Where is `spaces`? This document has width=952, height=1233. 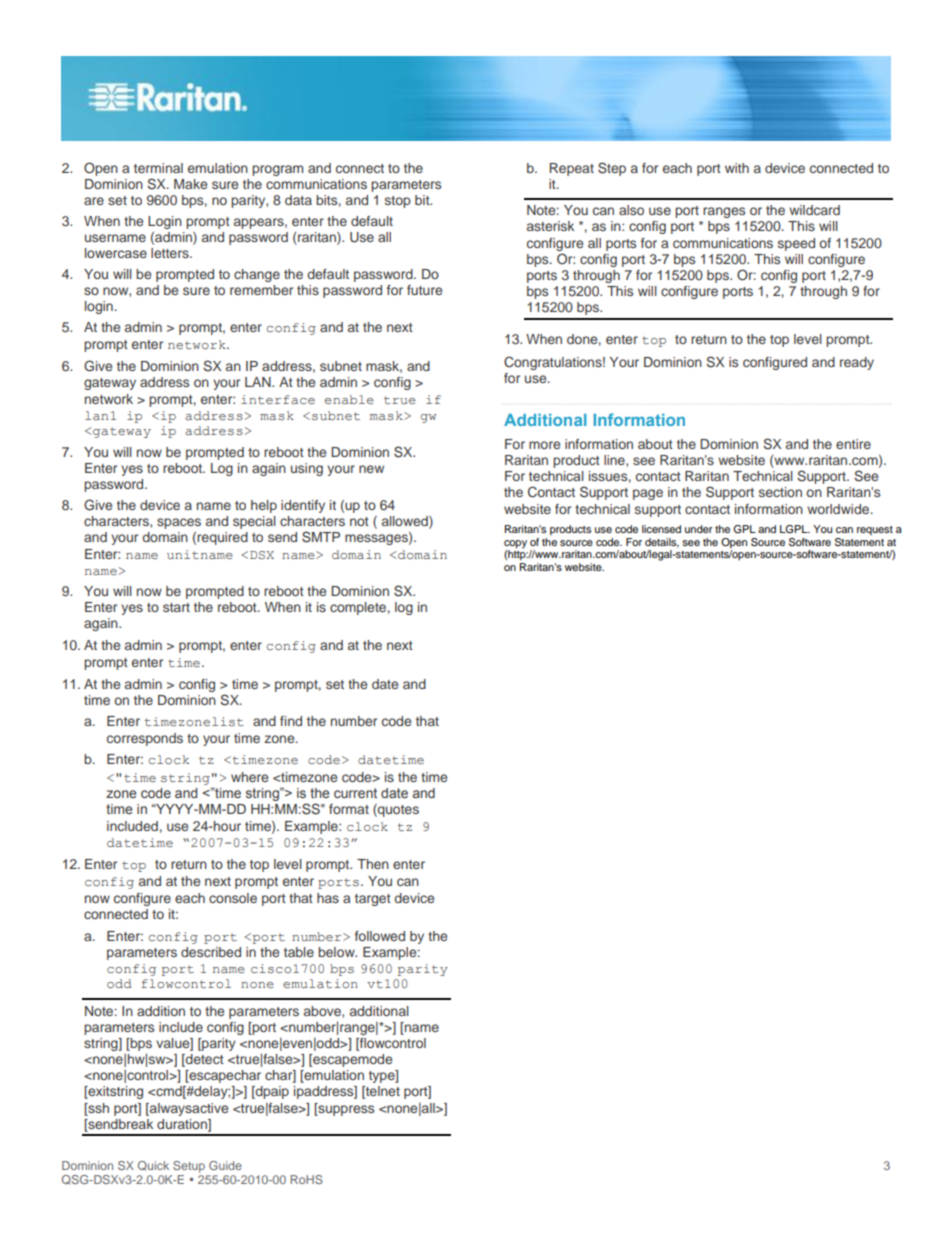 spaces is located at coordinates (179, 523).
